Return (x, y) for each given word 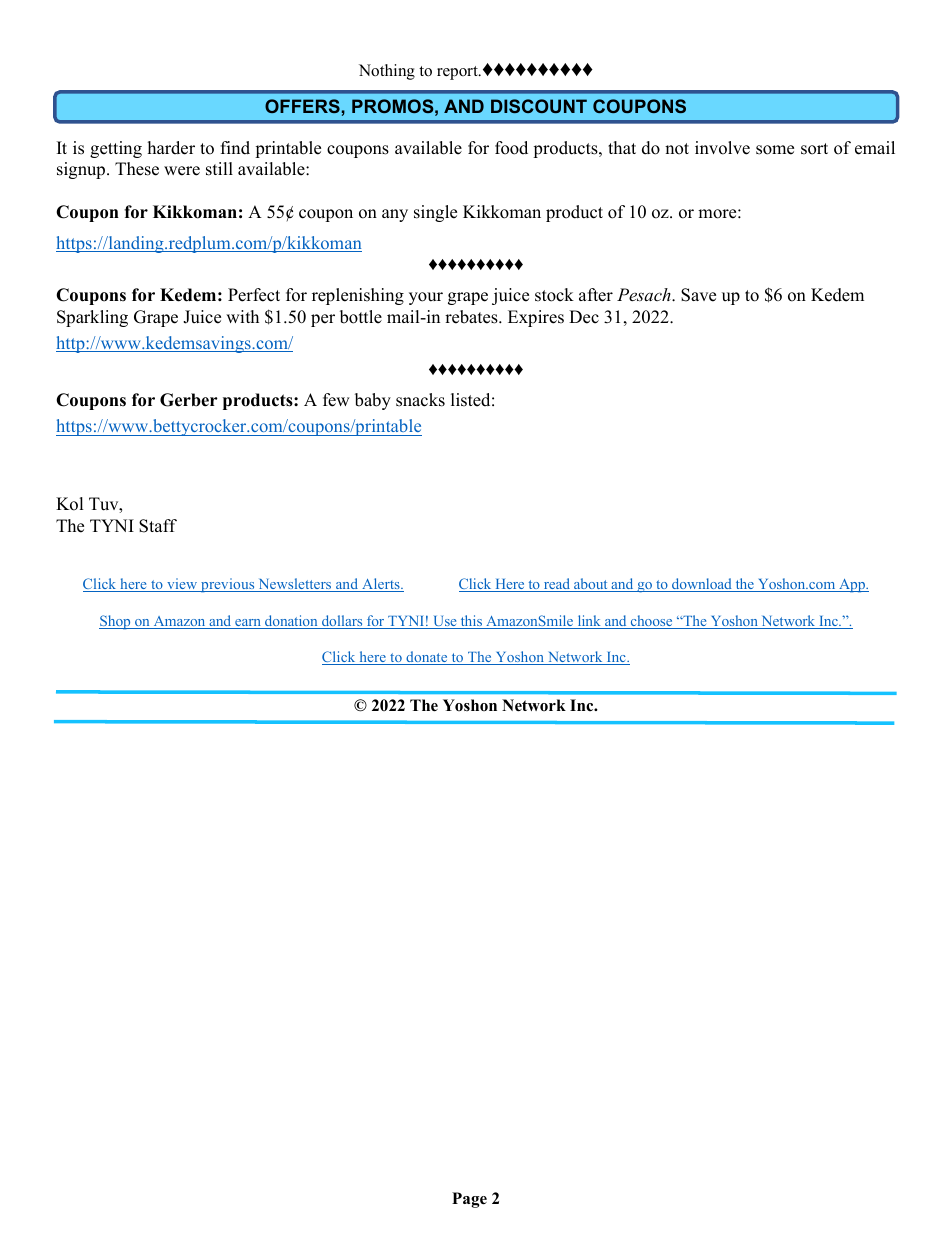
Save (698, 295)
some (775, 150)
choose (651, 622)
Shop (116, 622)
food (511, 148)
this (471, 622)
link (589, 622)
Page (469, 1200)
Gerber (189, 400)
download (702, 585)
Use (445, 622)
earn (248, 624)
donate (427, 658)
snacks (420, 400)
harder (171, 148)
